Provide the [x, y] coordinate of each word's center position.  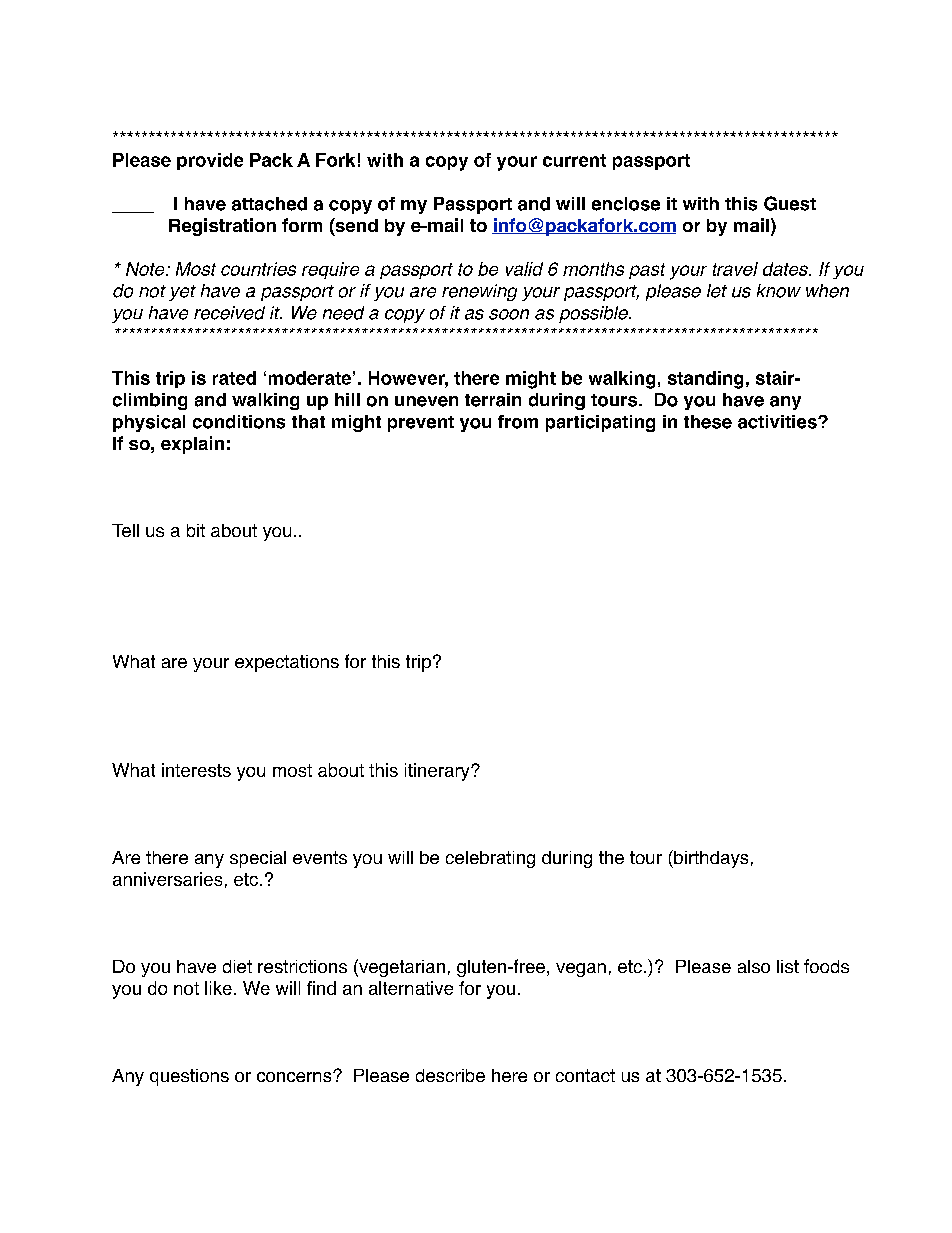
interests [196, 770]
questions [189, 1077]
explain [192, 445]
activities [778, 422]
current [574, 160]
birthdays [710, 859]
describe [450, 1075]
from [518, 422]
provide [210, 161]
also [754, 966]
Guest [790, 203]
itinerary [438, 772]
